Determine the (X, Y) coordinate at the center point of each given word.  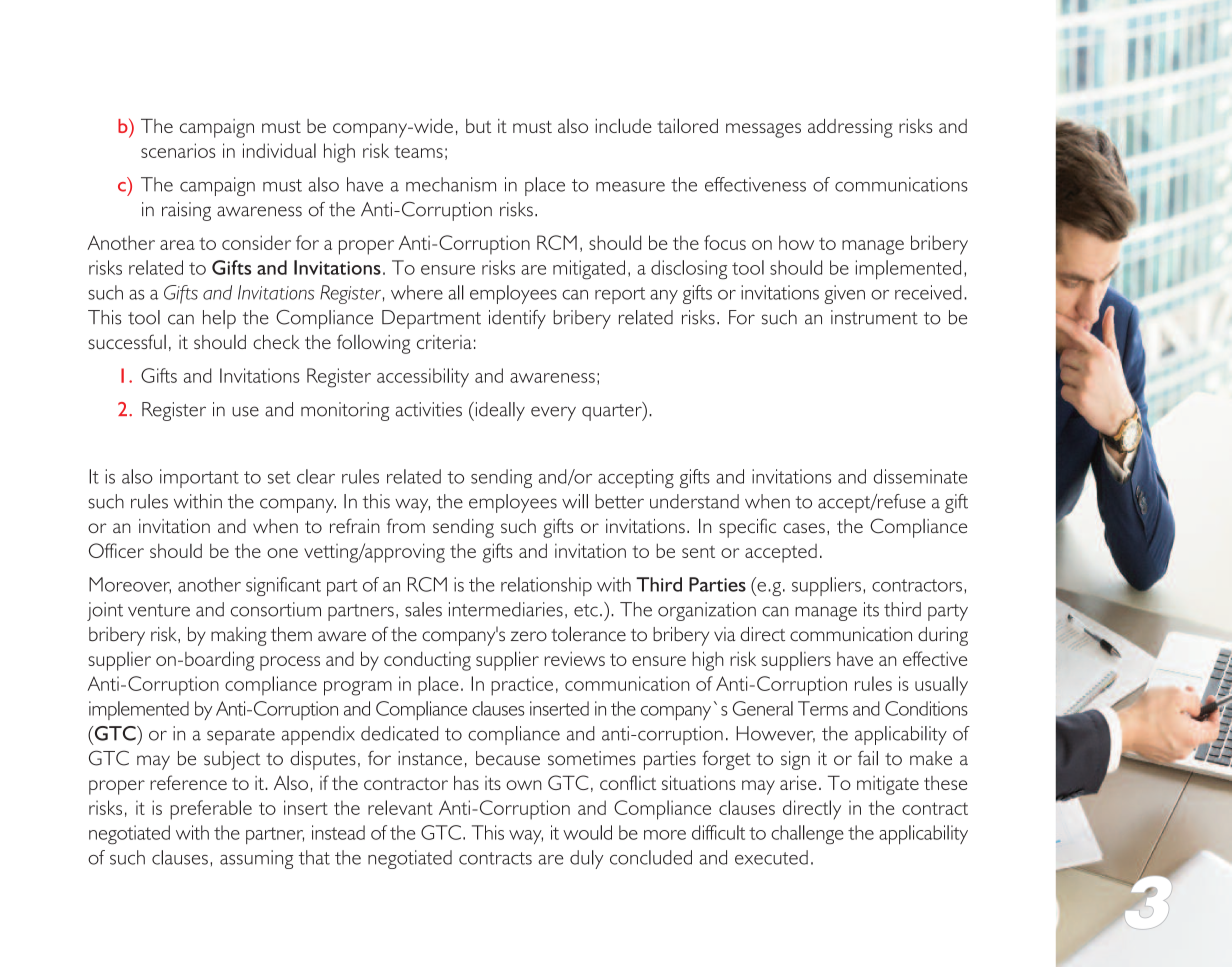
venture (159, 610)
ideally (499, 411)
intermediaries (506, 609)
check (276, 342)
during (943, 636)
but (478, 126)
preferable (211, 810)
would (587, 832)
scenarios (178, 150)
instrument (874, 317)
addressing (850, 128)
